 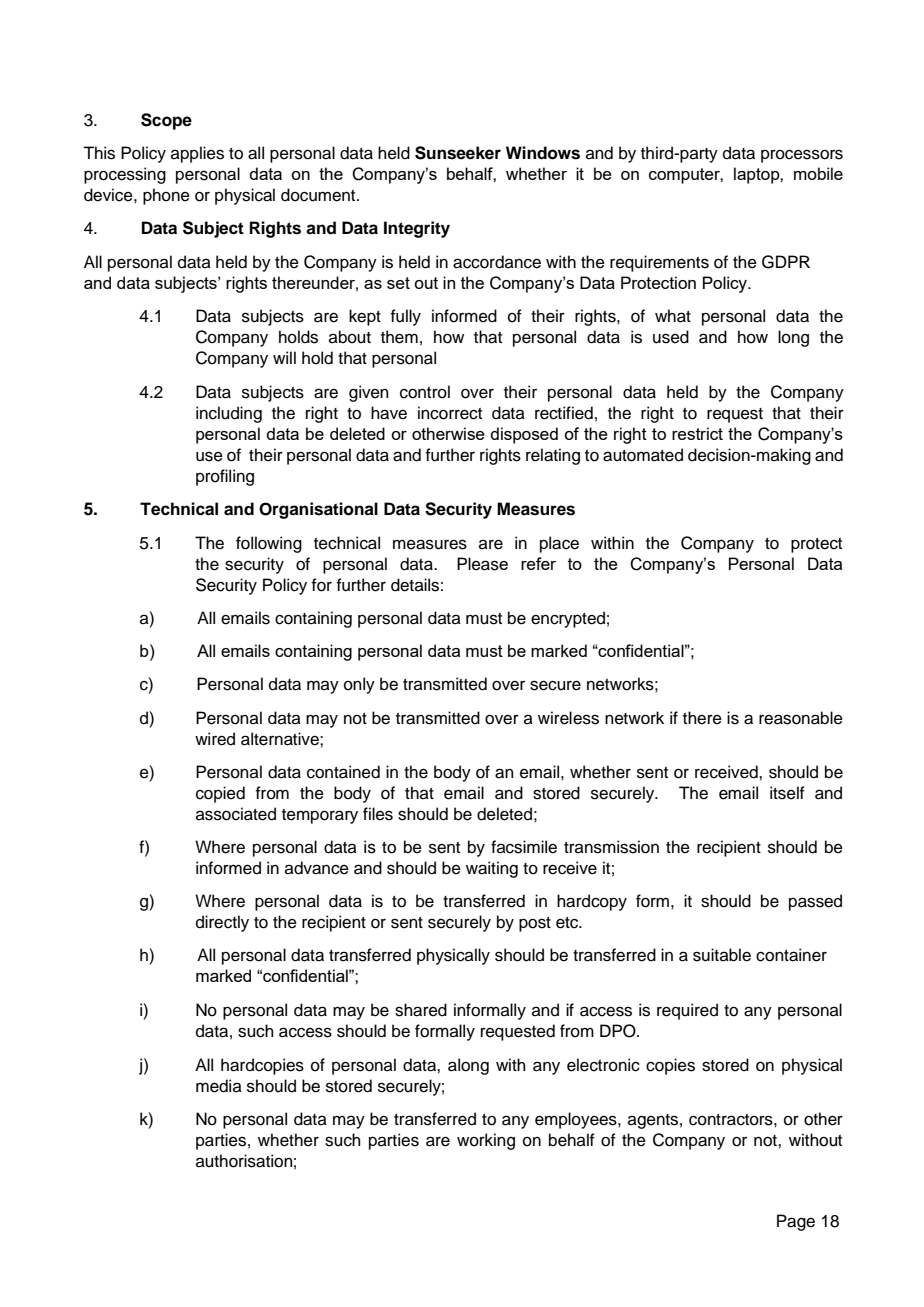 What do you see at coordinates (543, 153) in the screenshot?
I see `Windows` at bounding box center [543, 153].
